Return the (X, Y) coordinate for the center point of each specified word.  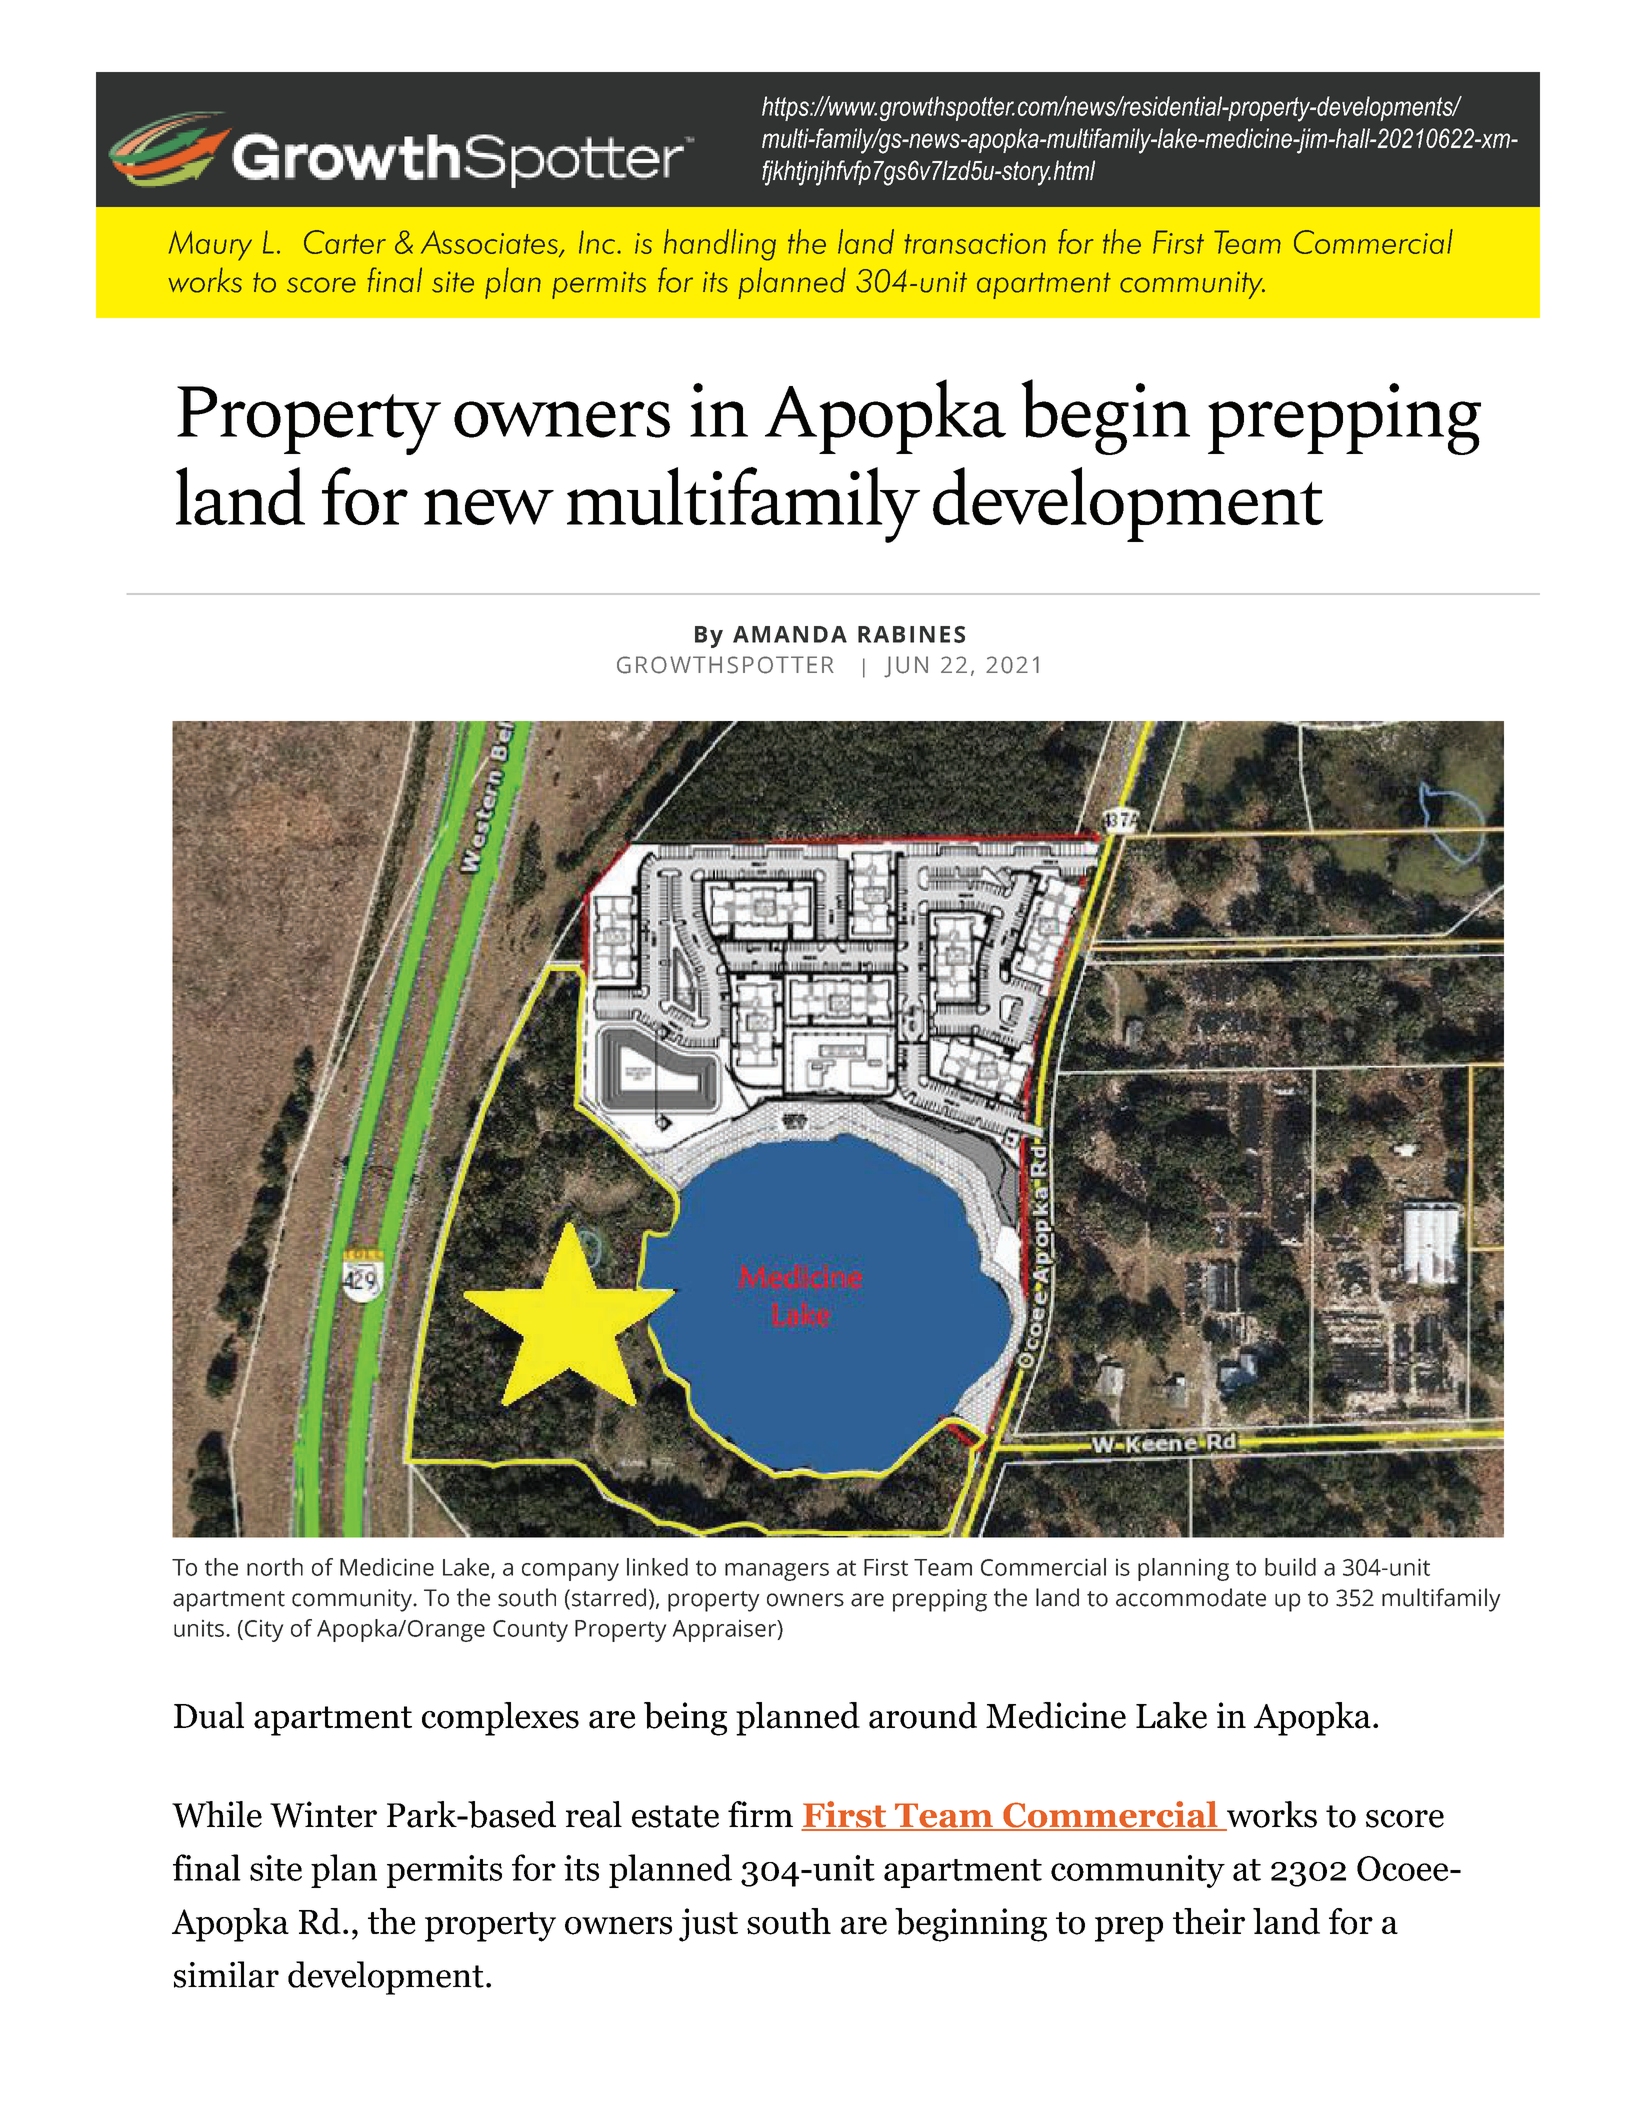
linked (657, 1567)
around (923, 1715)
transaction (975, 243)
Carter (345, 242)
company (570, 1572)
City (264, 1630)
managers (777, 1572)
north (275, 1567)
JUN (906, 667)
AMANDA (790, 634)
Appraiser (726, 1630)
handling (720, 245)
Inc (598, 242)
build (1290, 1567)
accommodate (1191, 1597)
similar (226, 1974)
